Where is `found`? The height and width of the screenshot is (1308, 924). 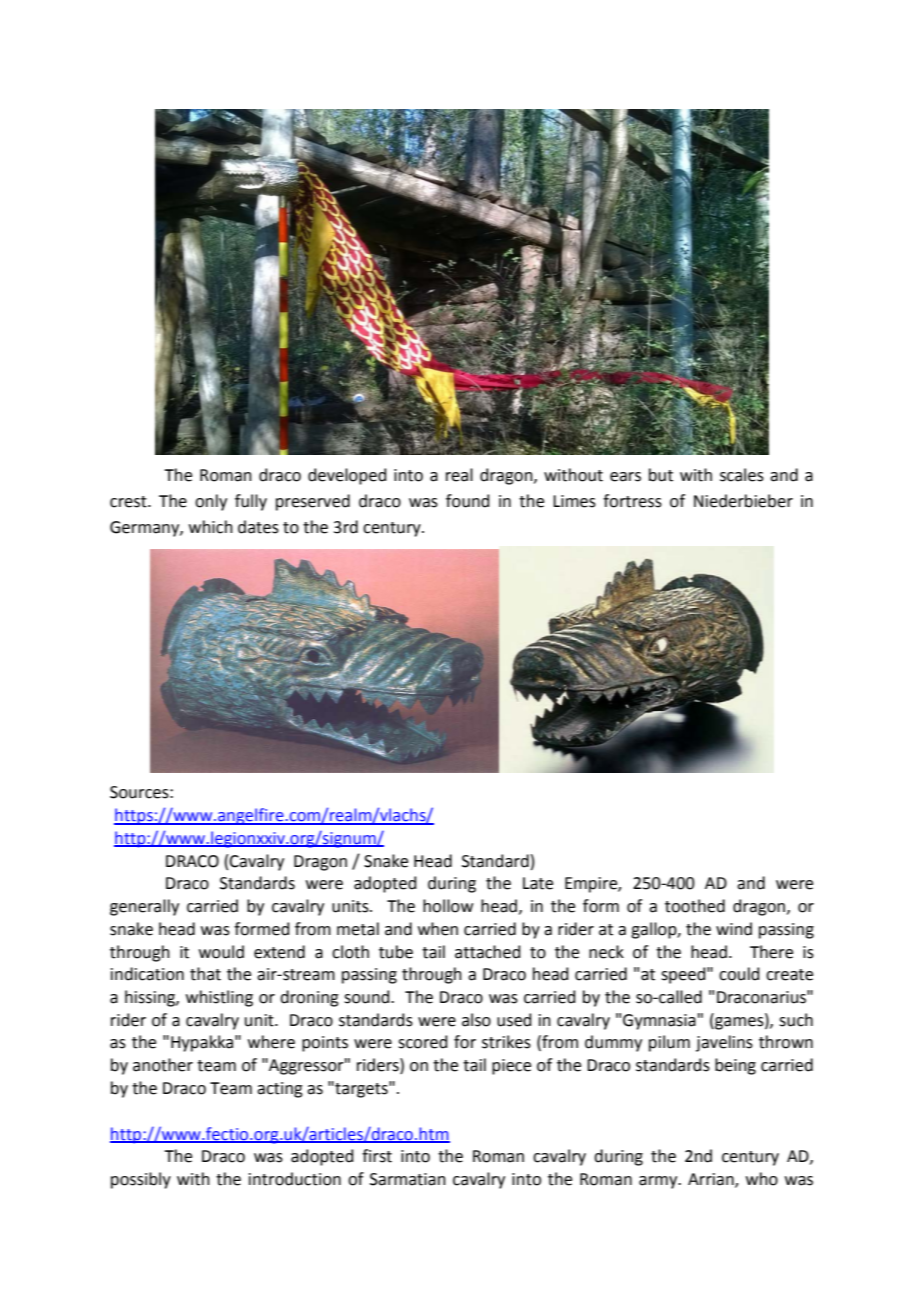
found is located at coordinates (468, 501).
